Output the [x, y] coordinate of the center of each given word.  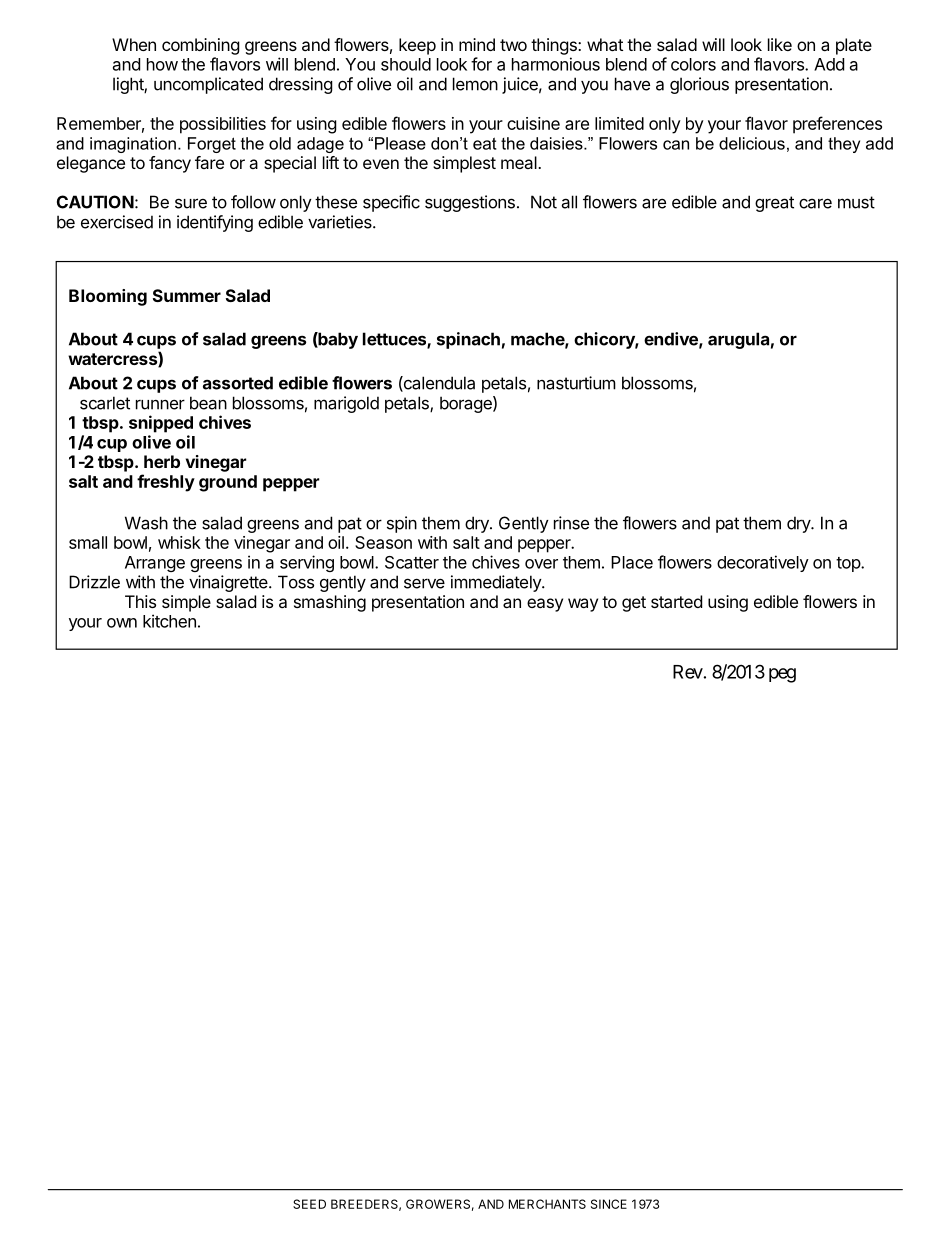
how [162, 64]
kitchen [169, 621]
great [774, 204]
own [122, 623]
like [780, 44]
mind [477, 44]
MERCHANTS [547, 1204]
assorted [238, 383]
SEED [309, 1204]
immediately [497, 583]
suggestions [470, 203]
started [676, 601]
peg [782, 675]
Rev [688, 672]
